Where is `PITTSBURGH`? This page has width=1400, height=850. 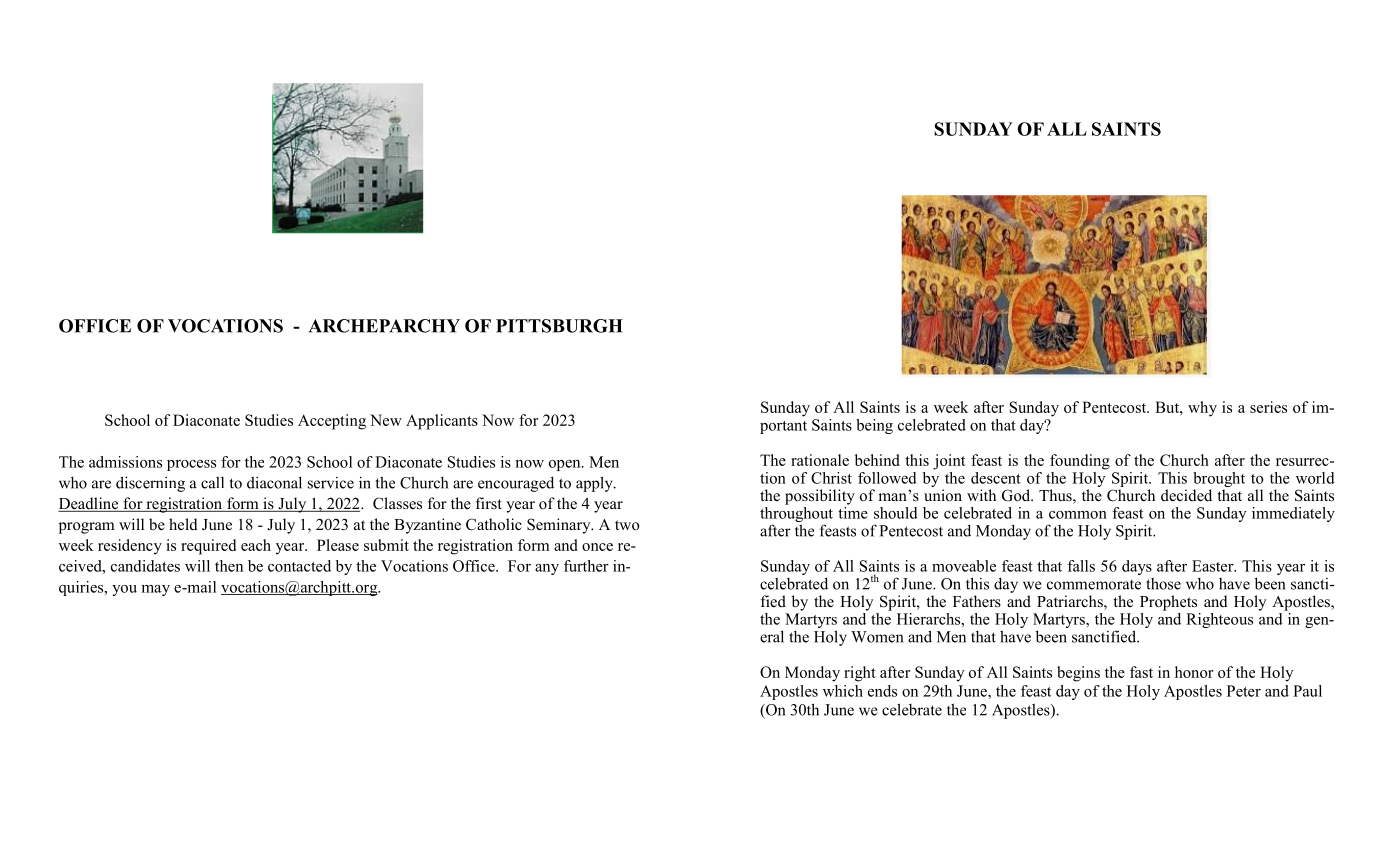
PITTSBURGH is located at coordinates (559, 326).
